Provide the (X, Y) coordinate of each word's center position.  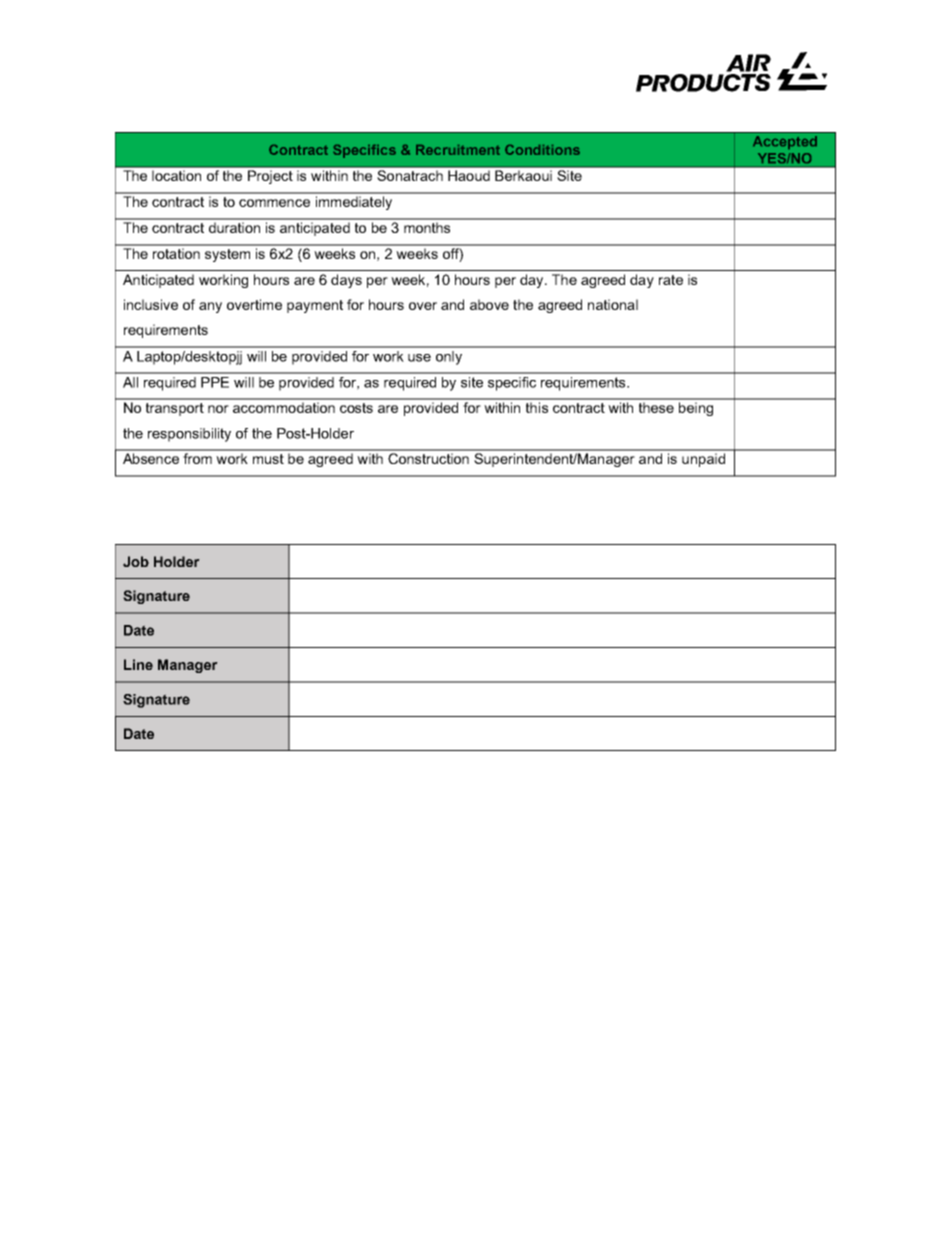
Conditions (542, 150)
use (419, 358)
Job (136, 561)
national (613, 304)
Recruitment (458, 150)
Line (138, 664)
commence (274, 203)
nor (218, 409)
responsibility (189, 435)
